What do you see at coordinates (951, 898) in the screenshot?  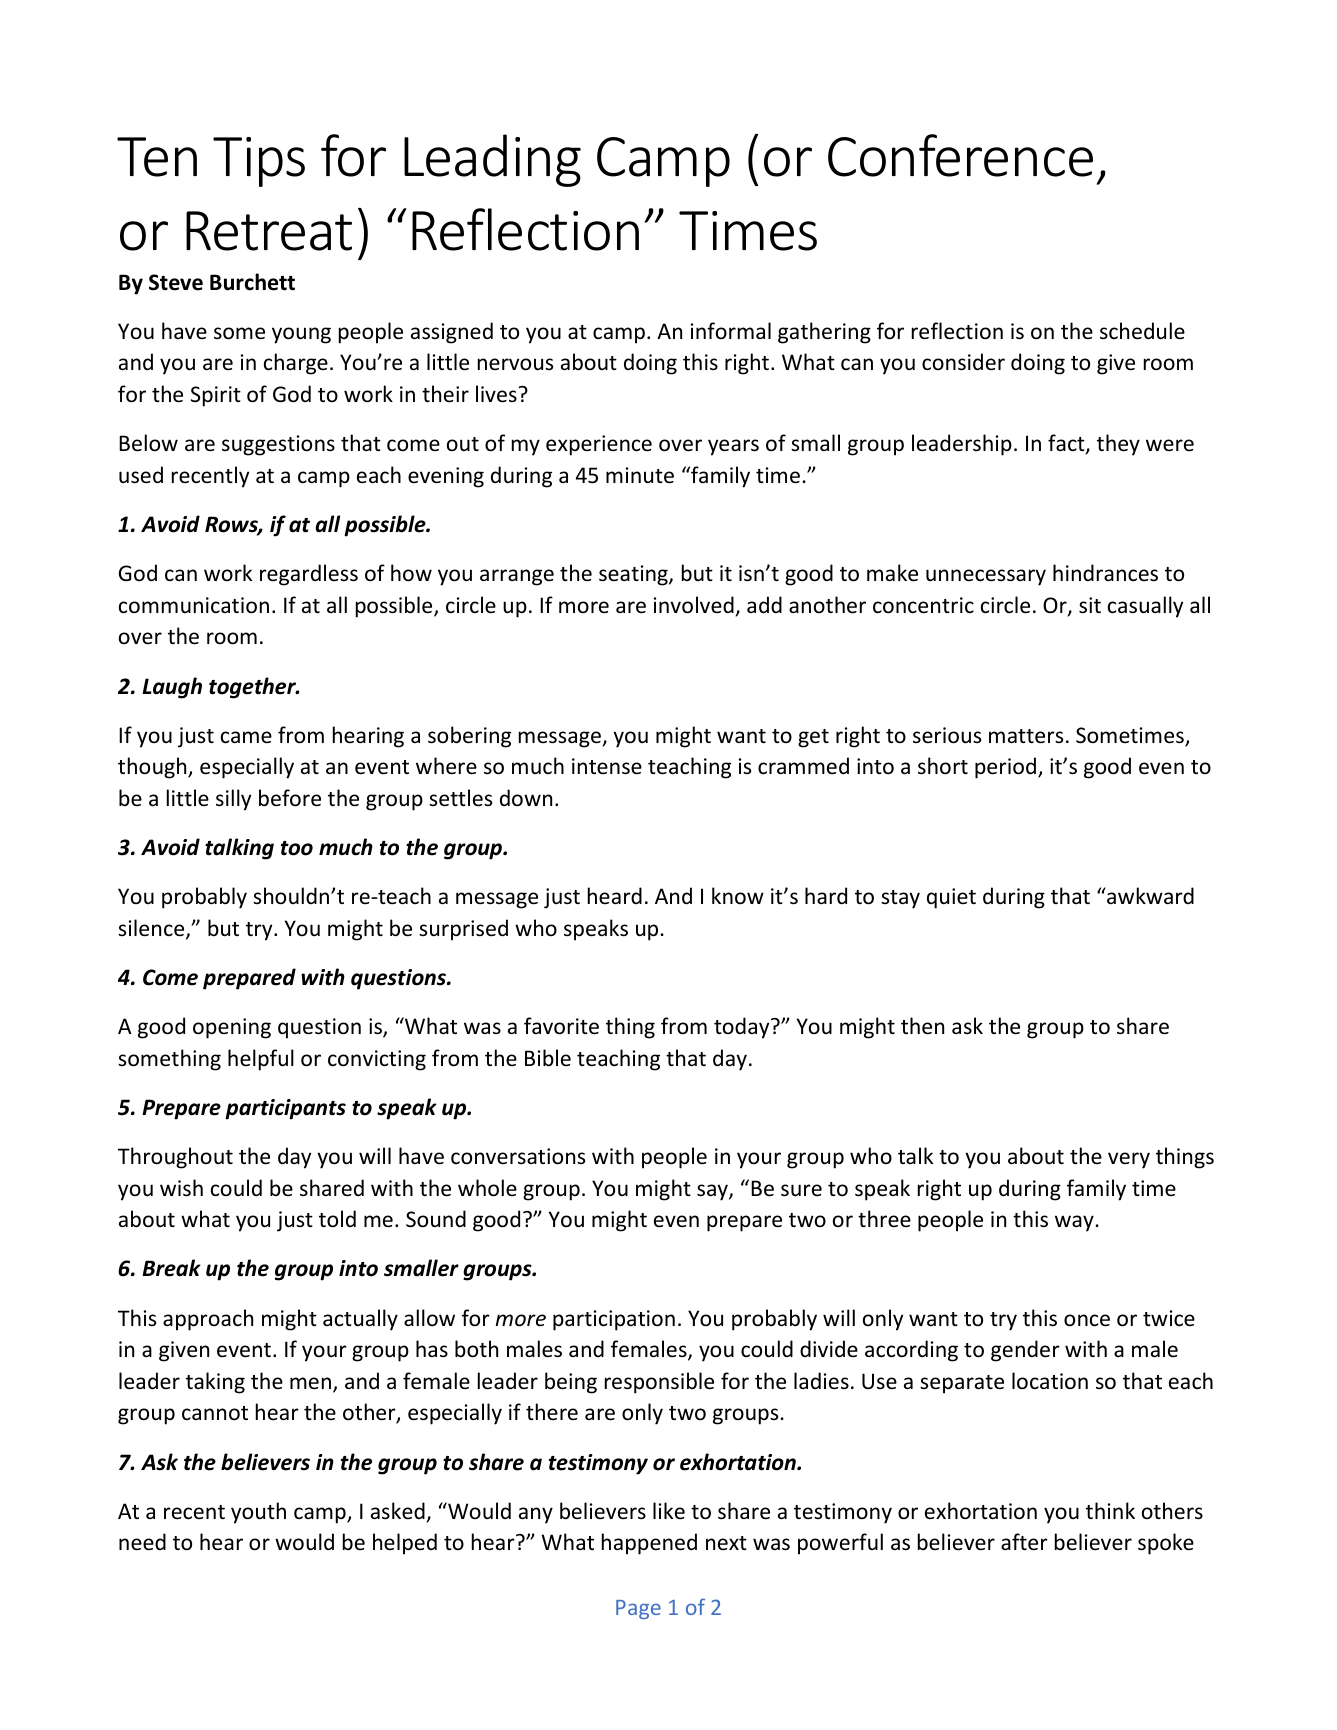 I see `quiet` at bounding box center [951, 898].
